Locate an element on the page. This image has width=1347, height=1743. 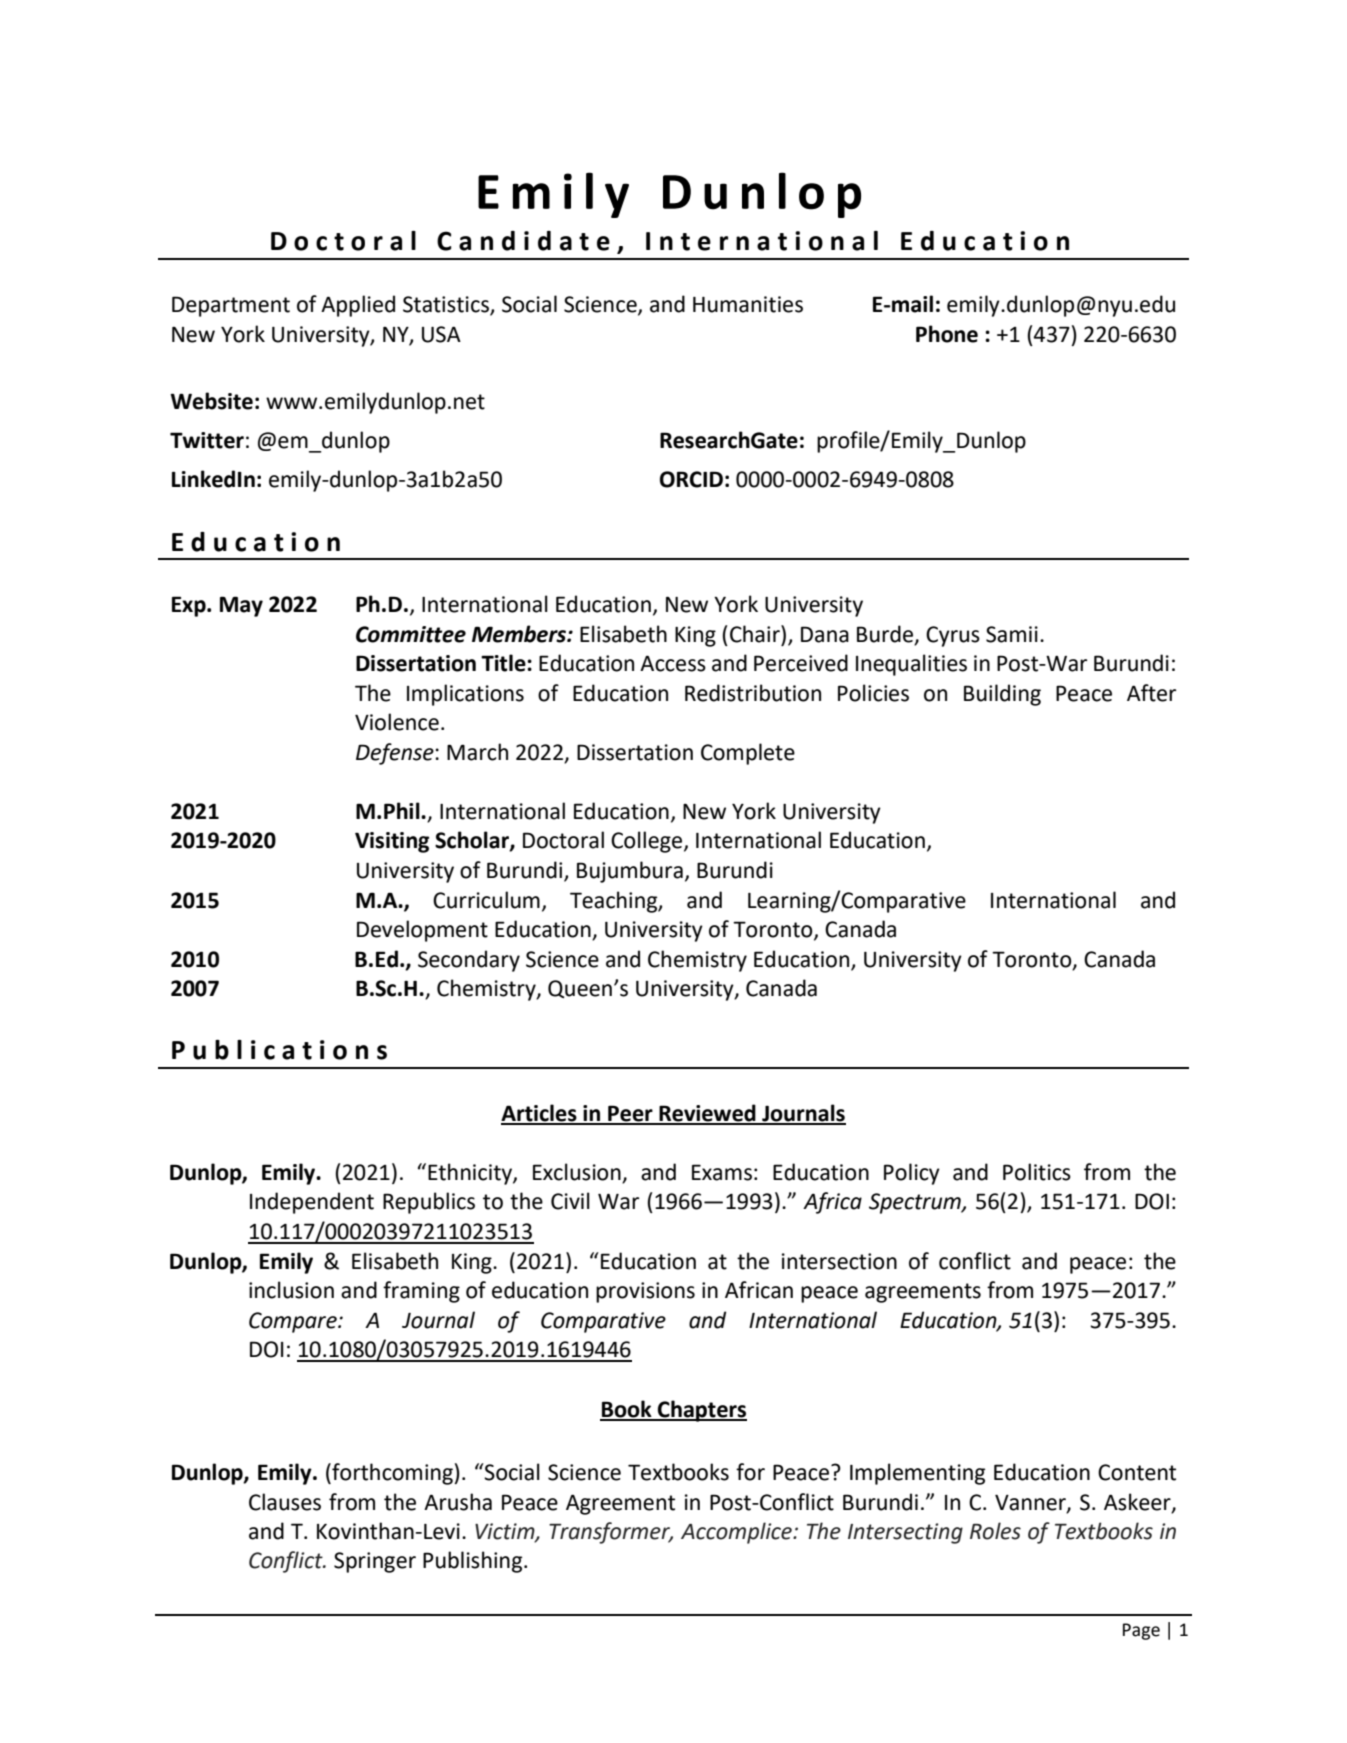
Exams is located at coordinates (722, 1172).
